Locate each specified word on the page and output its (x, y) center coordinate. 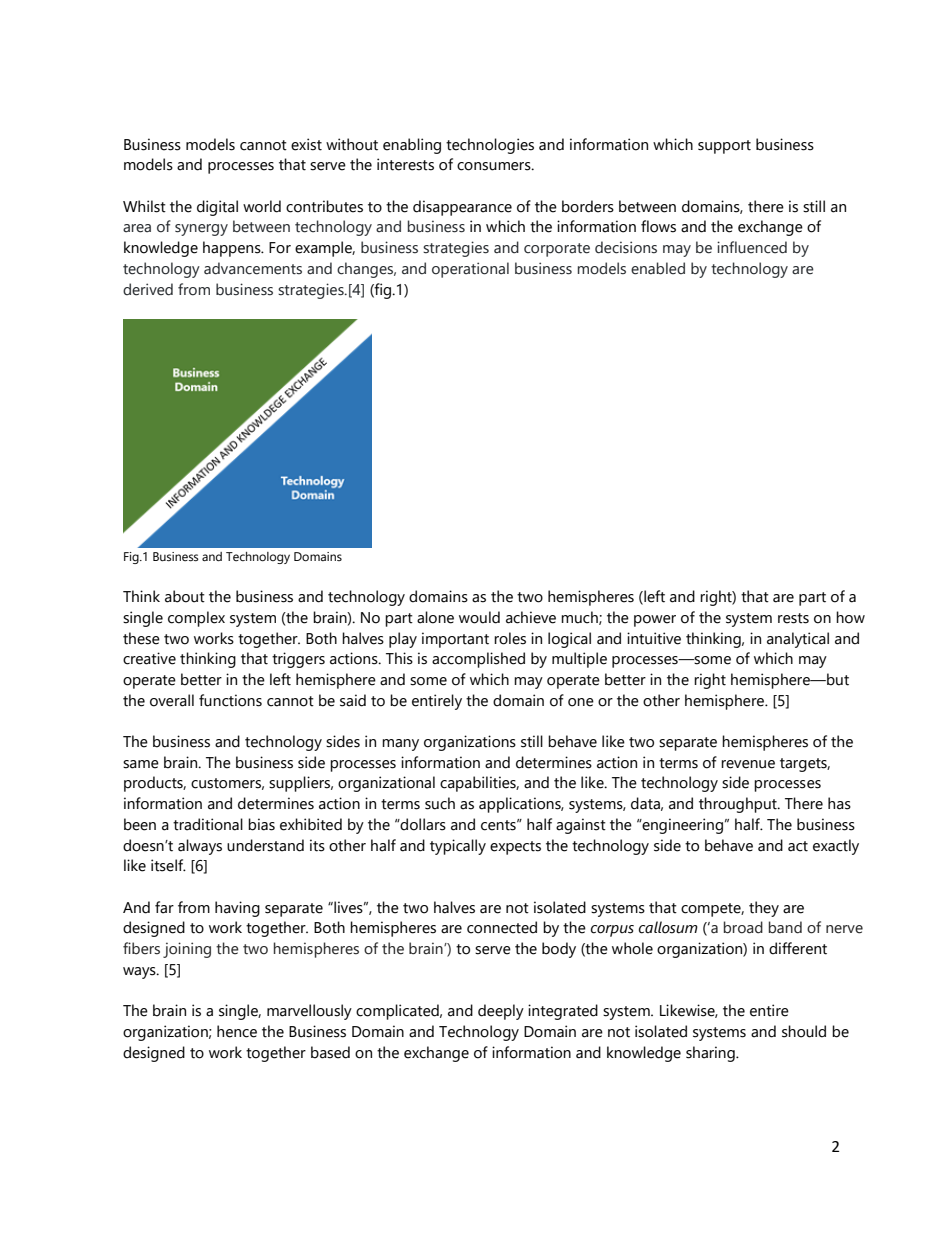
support (724, 147)
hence (237, 1031)
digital (217, 208)
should (804, 1031)
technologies (490, 146)
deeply (501, 1012)
